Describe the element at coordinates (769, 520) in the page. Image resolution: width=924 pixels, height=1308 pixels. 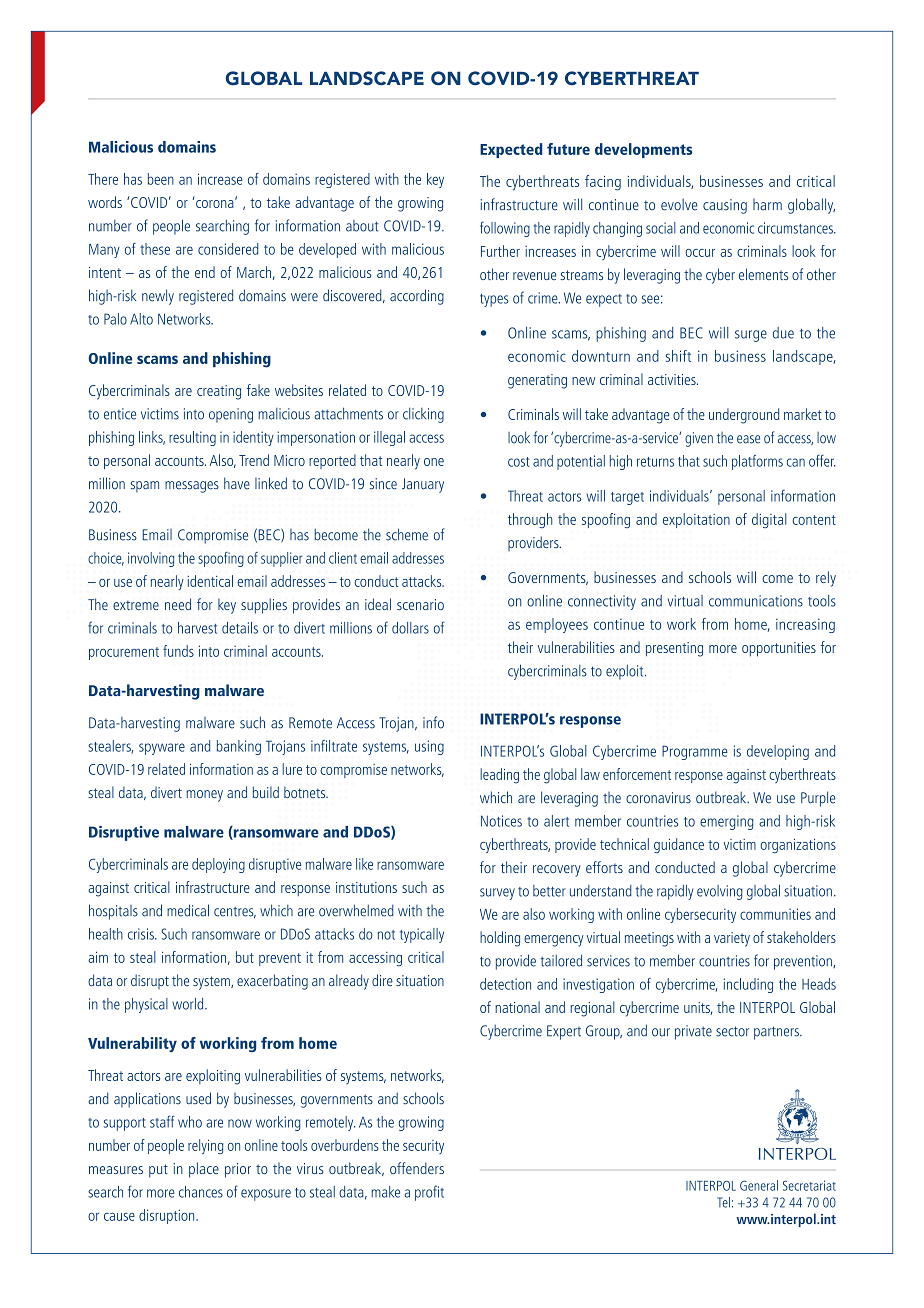
I see `digital` at that location.
